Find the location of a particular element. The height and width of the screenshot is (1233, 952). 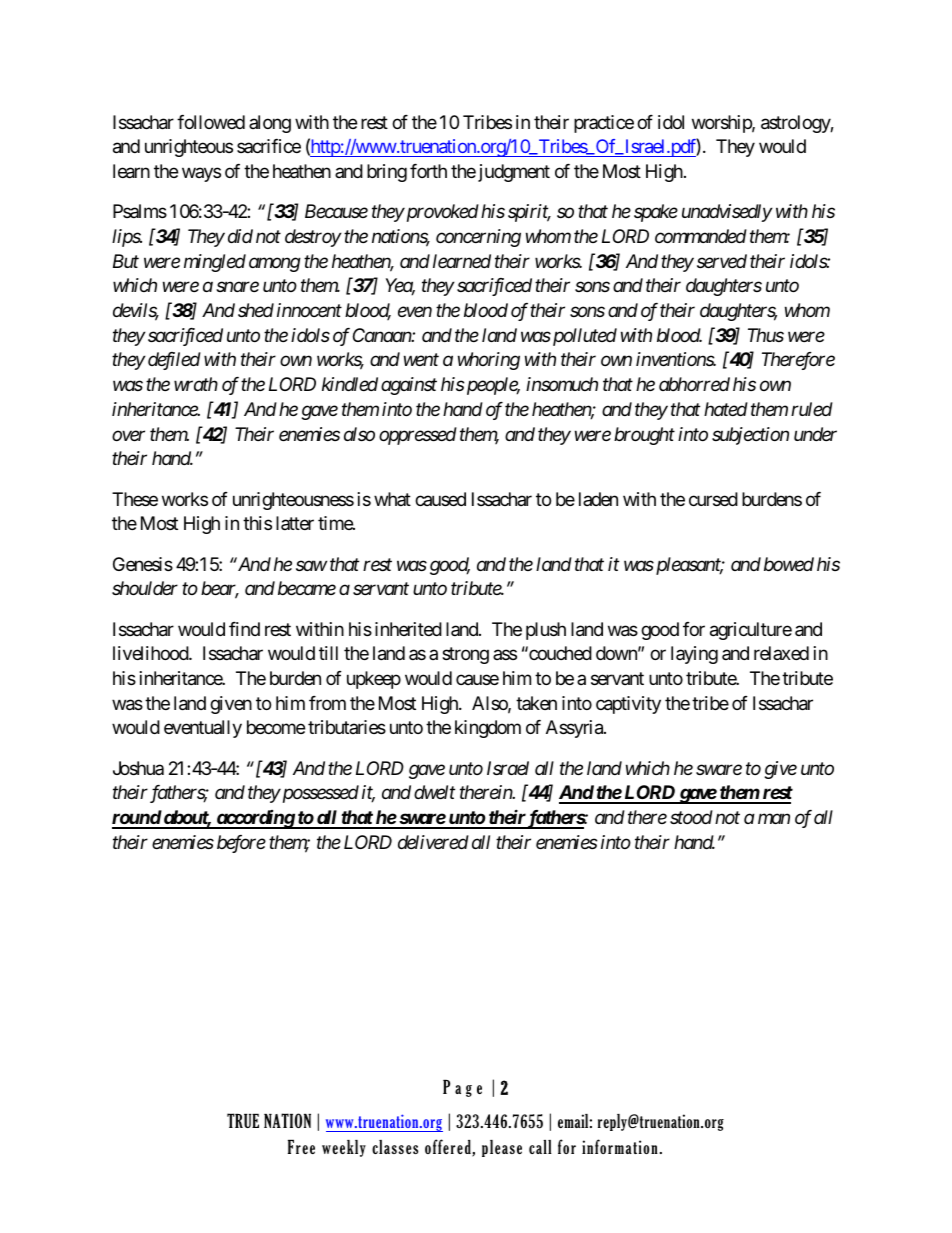

cursed is located at coordinates (713, 499).
